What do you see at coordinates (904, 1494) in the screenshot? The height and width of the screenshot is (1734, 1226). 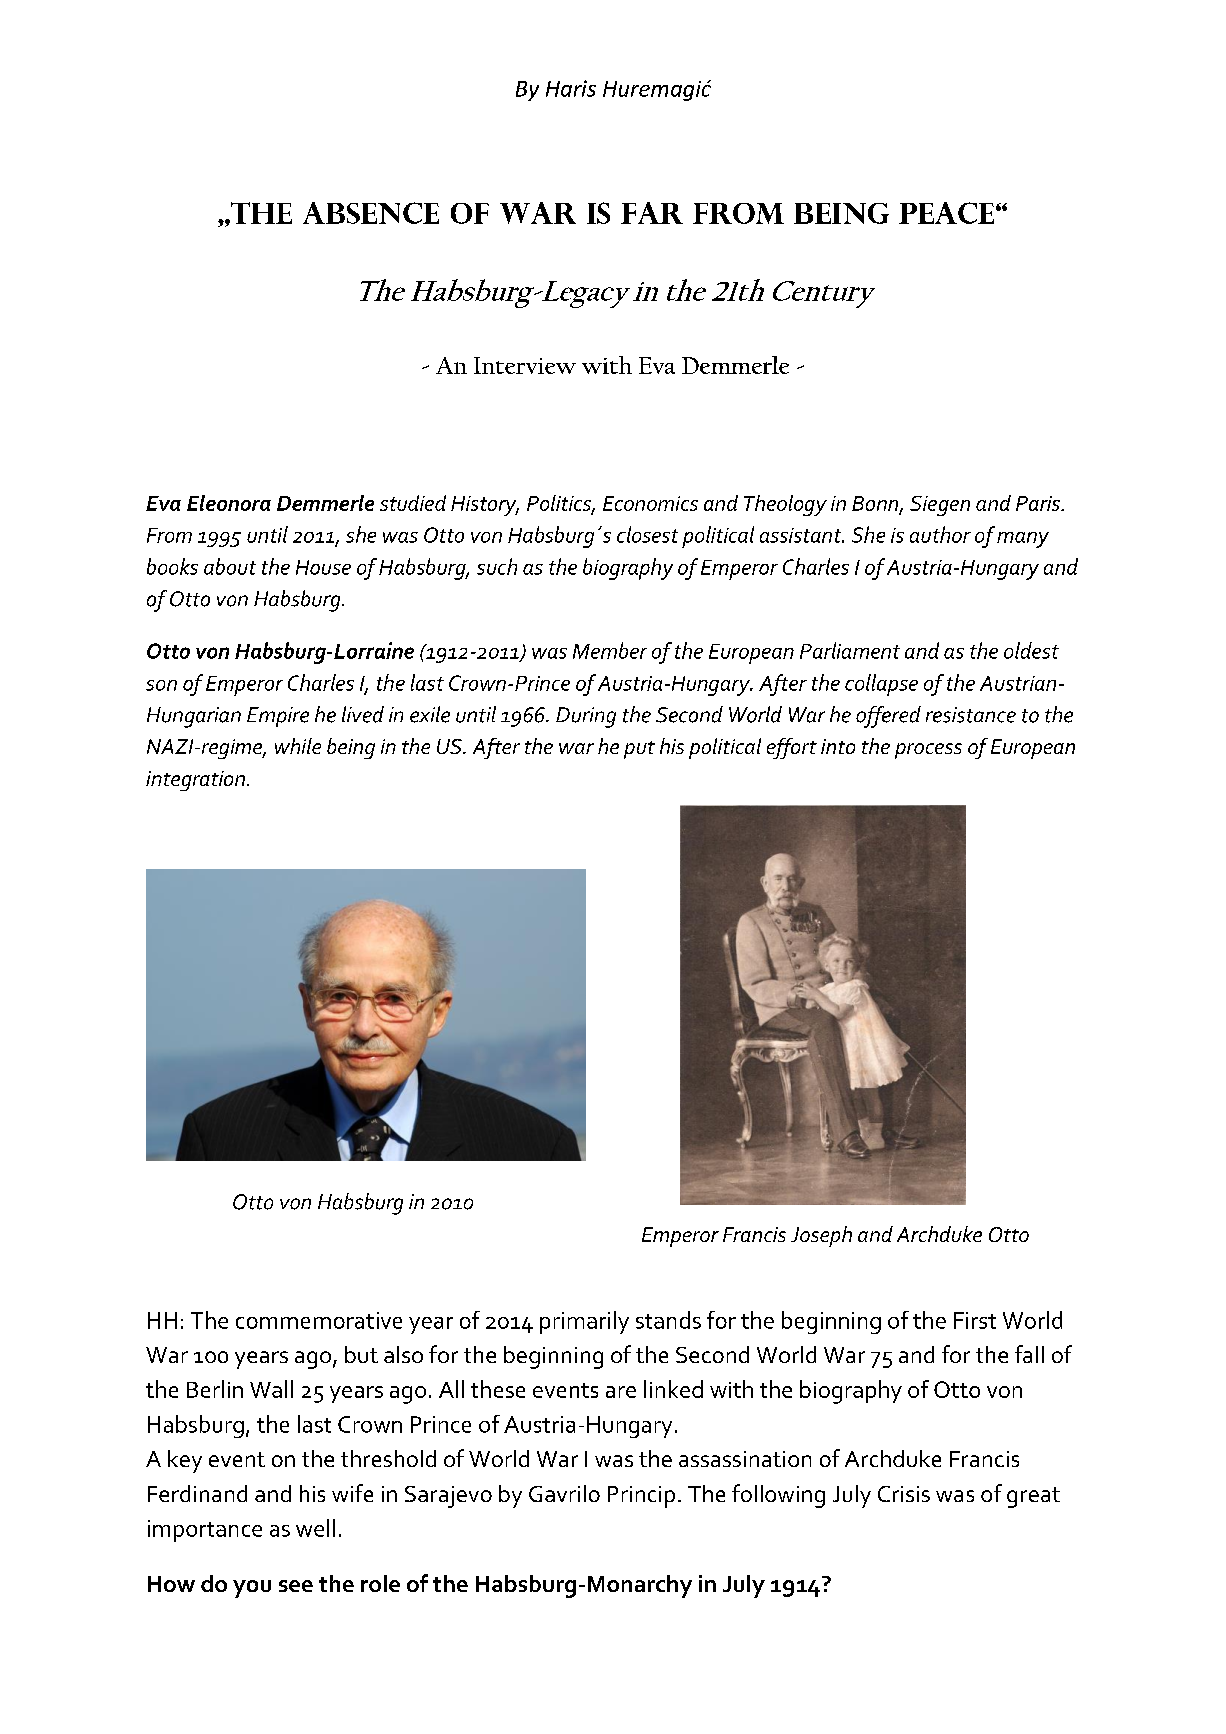 I see `Crisis` at bounding box center [904, 1494].
